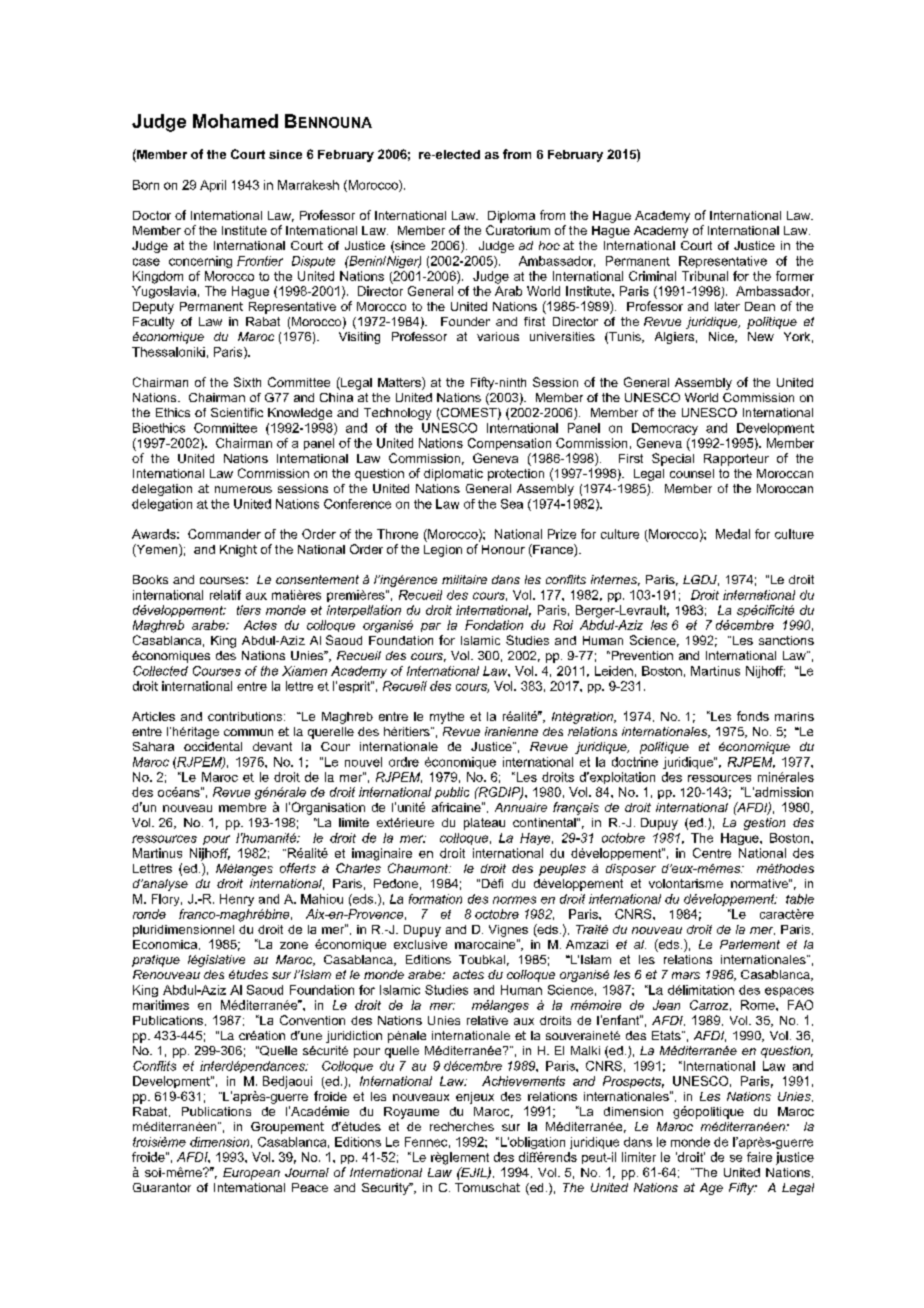  I want to click on Collected, so click(160, 671).
